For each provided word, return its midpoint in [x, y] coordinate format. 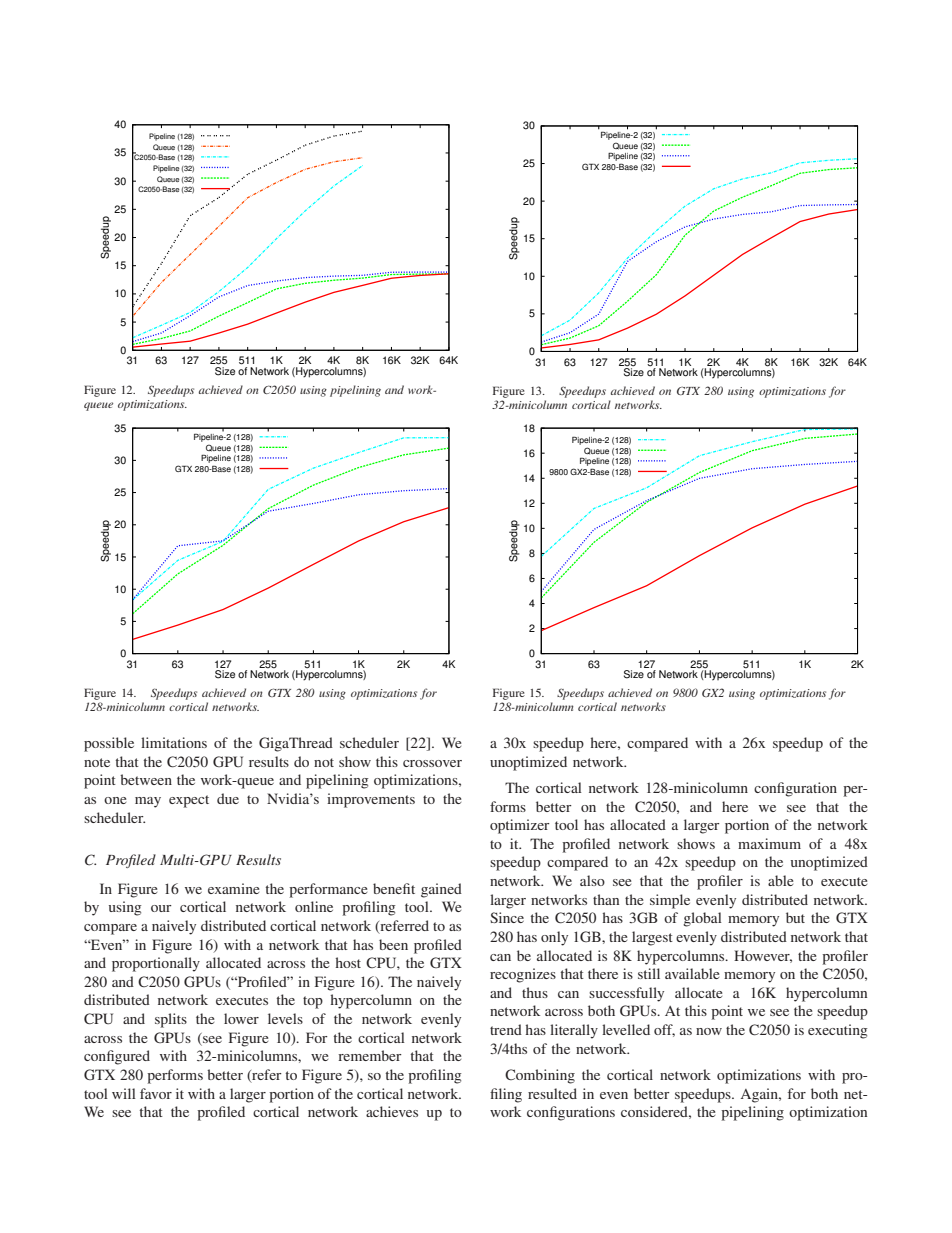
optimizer [520, 826]
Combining [540, 1076]
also [592, 880]
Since [507, 917]
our [161, 908]
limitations [174, 742]
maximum [769, 843]
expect [189, 801]
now [709, 1031]
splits [171, 1020]
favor [156, 1093]
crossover [432, 763]
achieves [392, 1111]
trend [506, 1029]
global [702, 919]
